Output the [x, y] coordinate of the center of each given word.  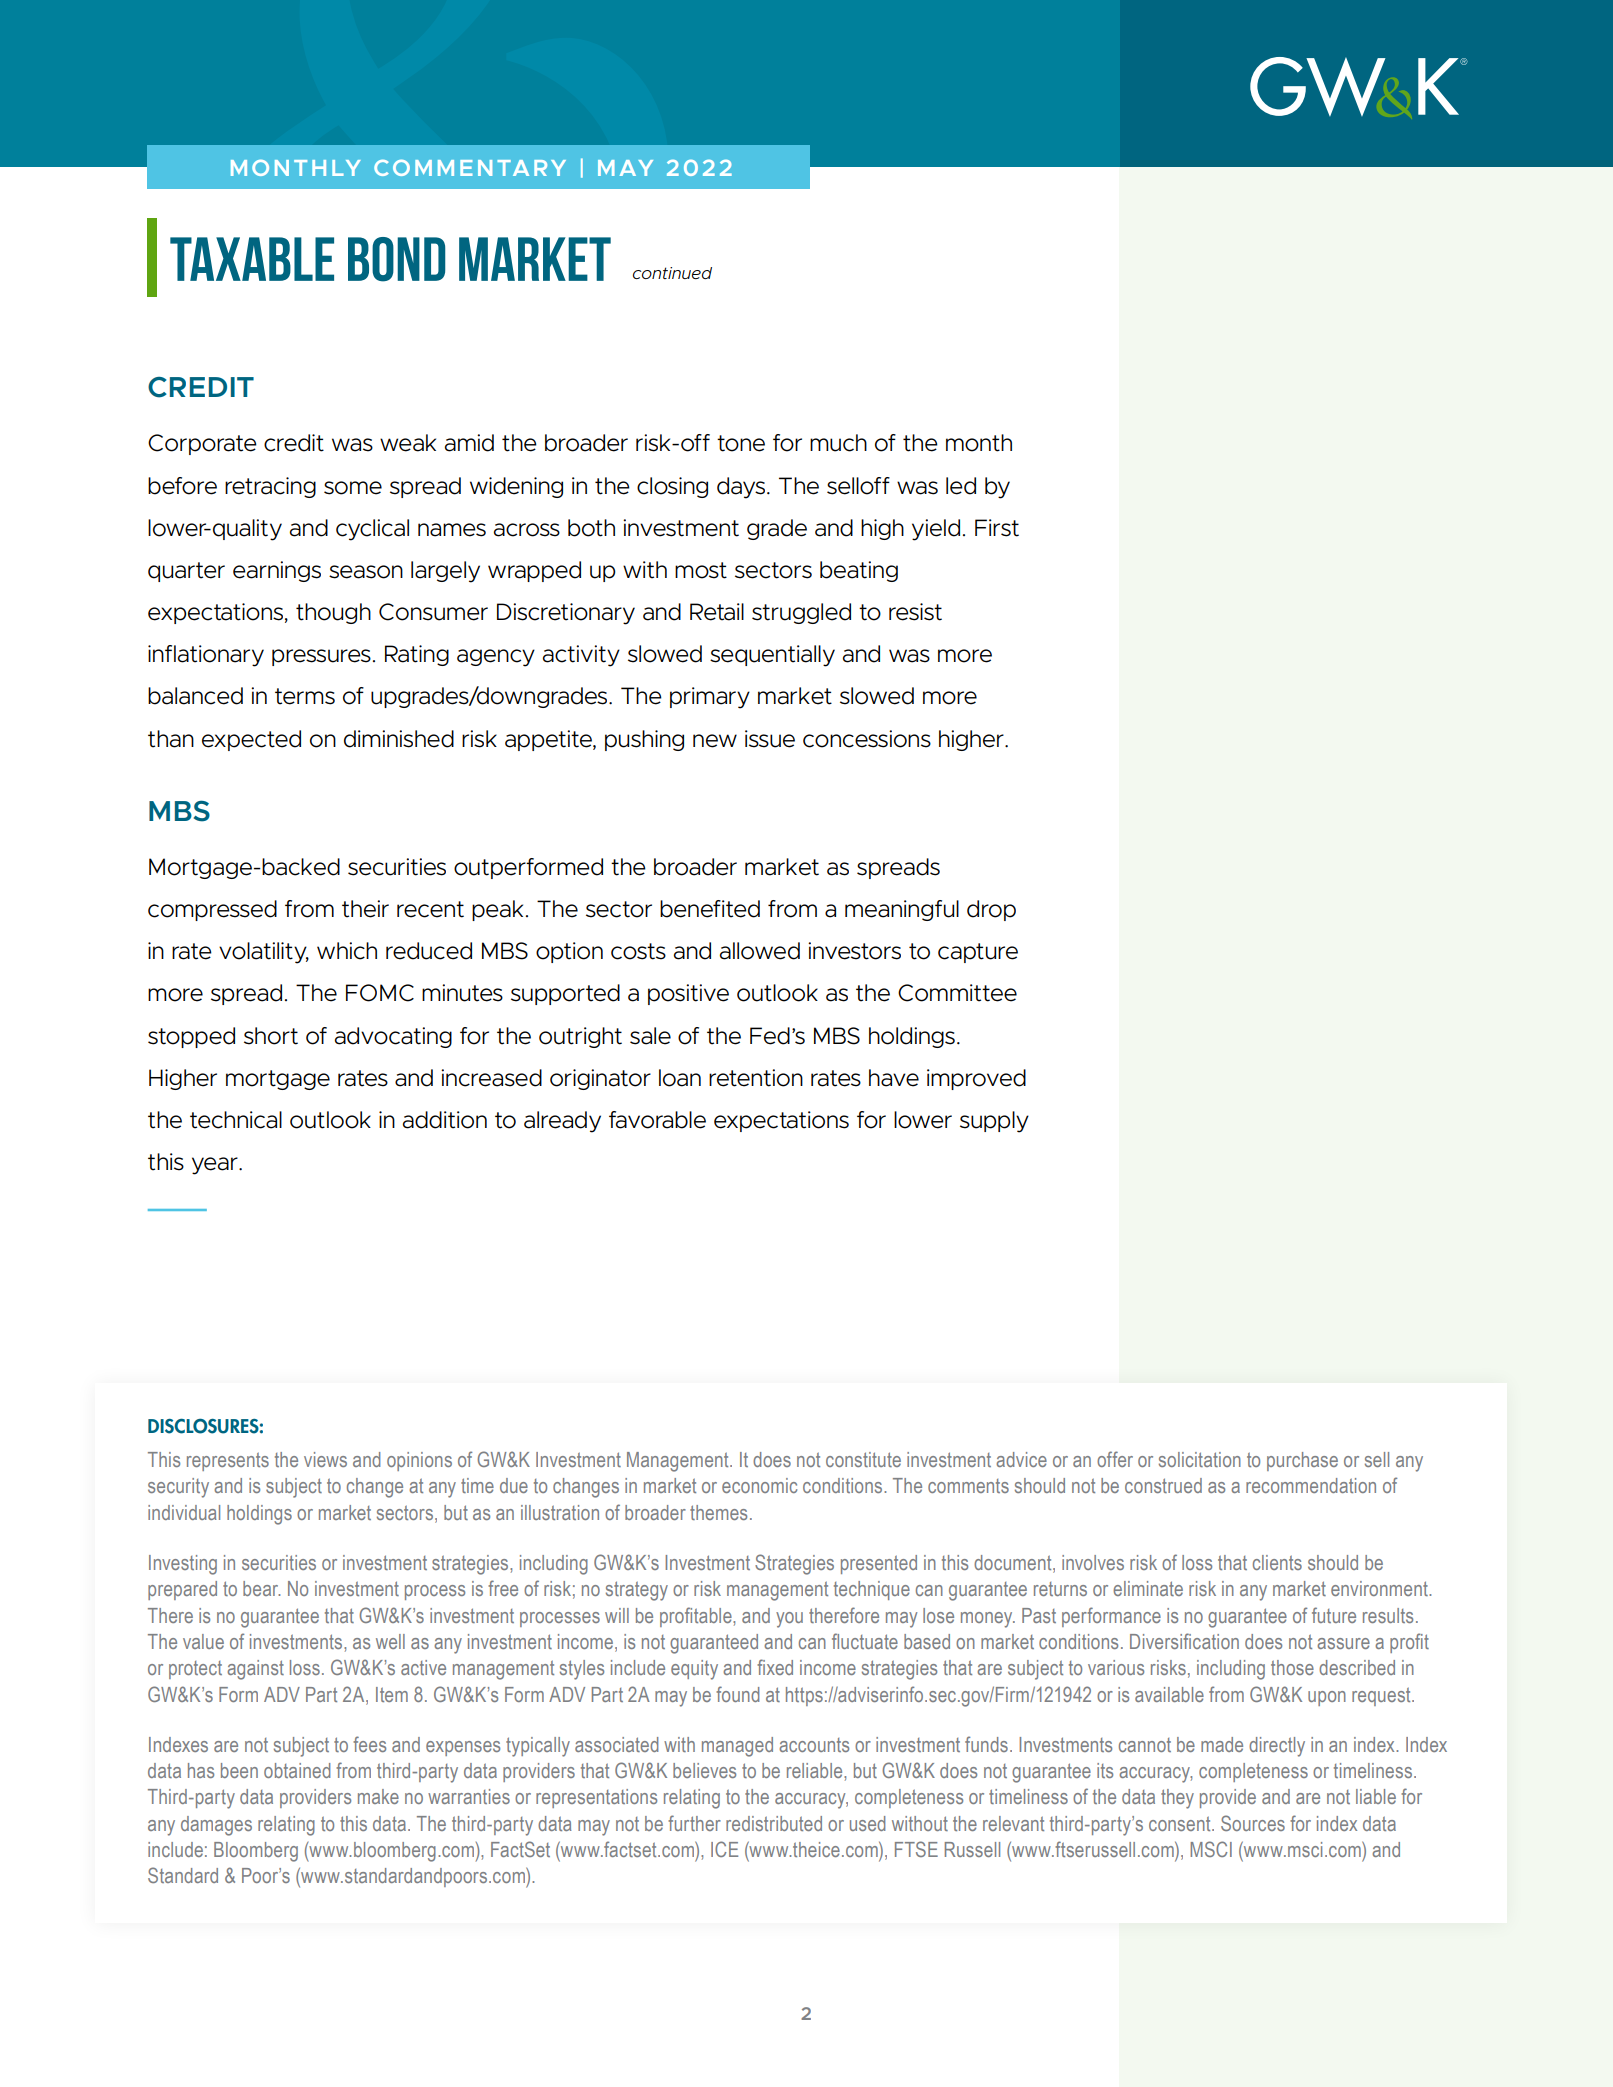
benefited [710, 909]
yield [936, 530]
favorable [657, 1120]
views [325, 1459]
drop [991, 910]
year [216, 1166]
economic [759, 1485]
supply [994, 1122]
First [997, 528]
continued [672, 273]
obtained [297, 1770]
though [333, 613]
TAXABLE [252, 259]
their [365, 909]
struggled [801, 613]
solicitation [1200, 1459]
